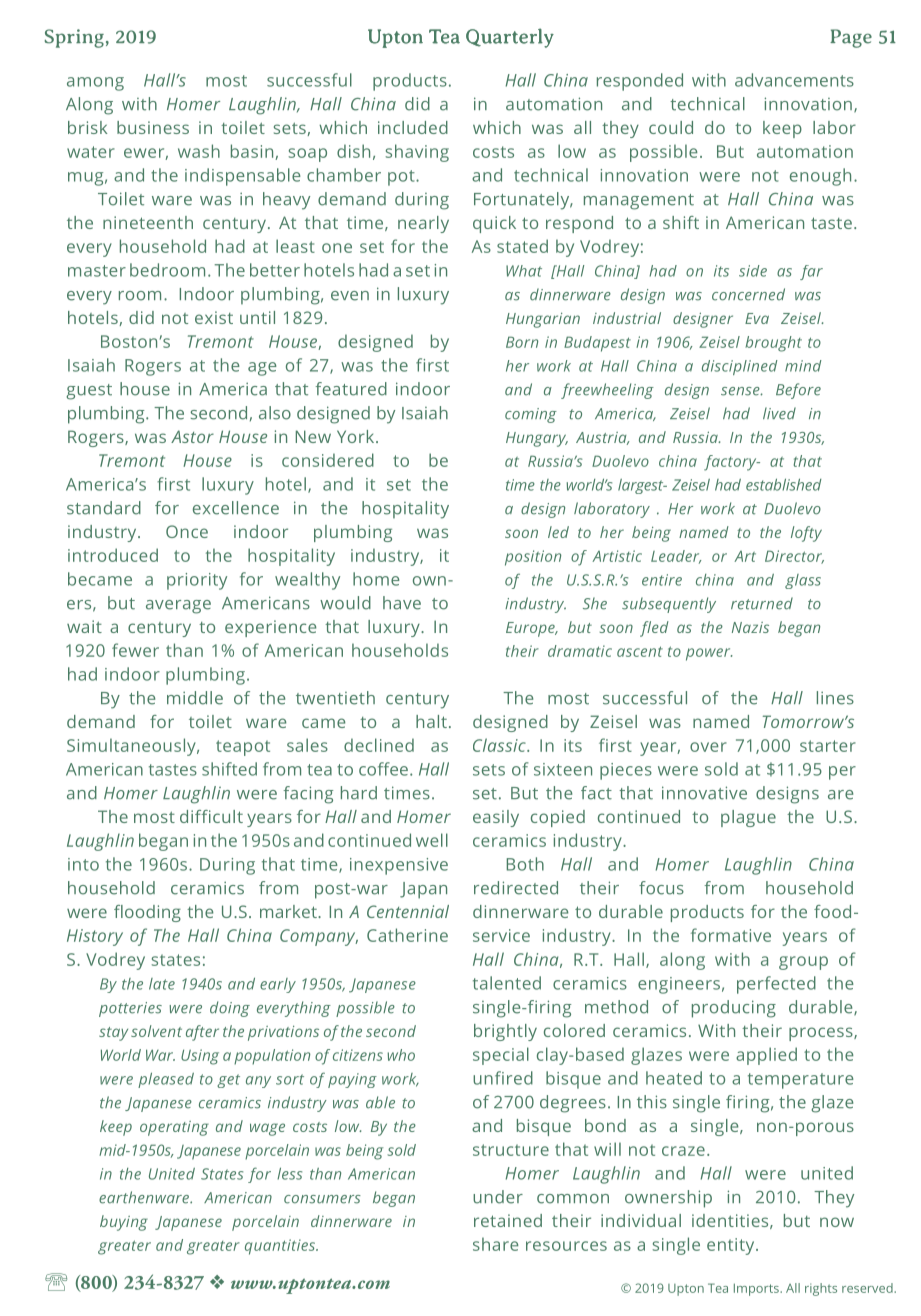 The image size is (921, 1316). Describe the element at coordinates (794, 80) in the document. I see `advancements` at that location.
